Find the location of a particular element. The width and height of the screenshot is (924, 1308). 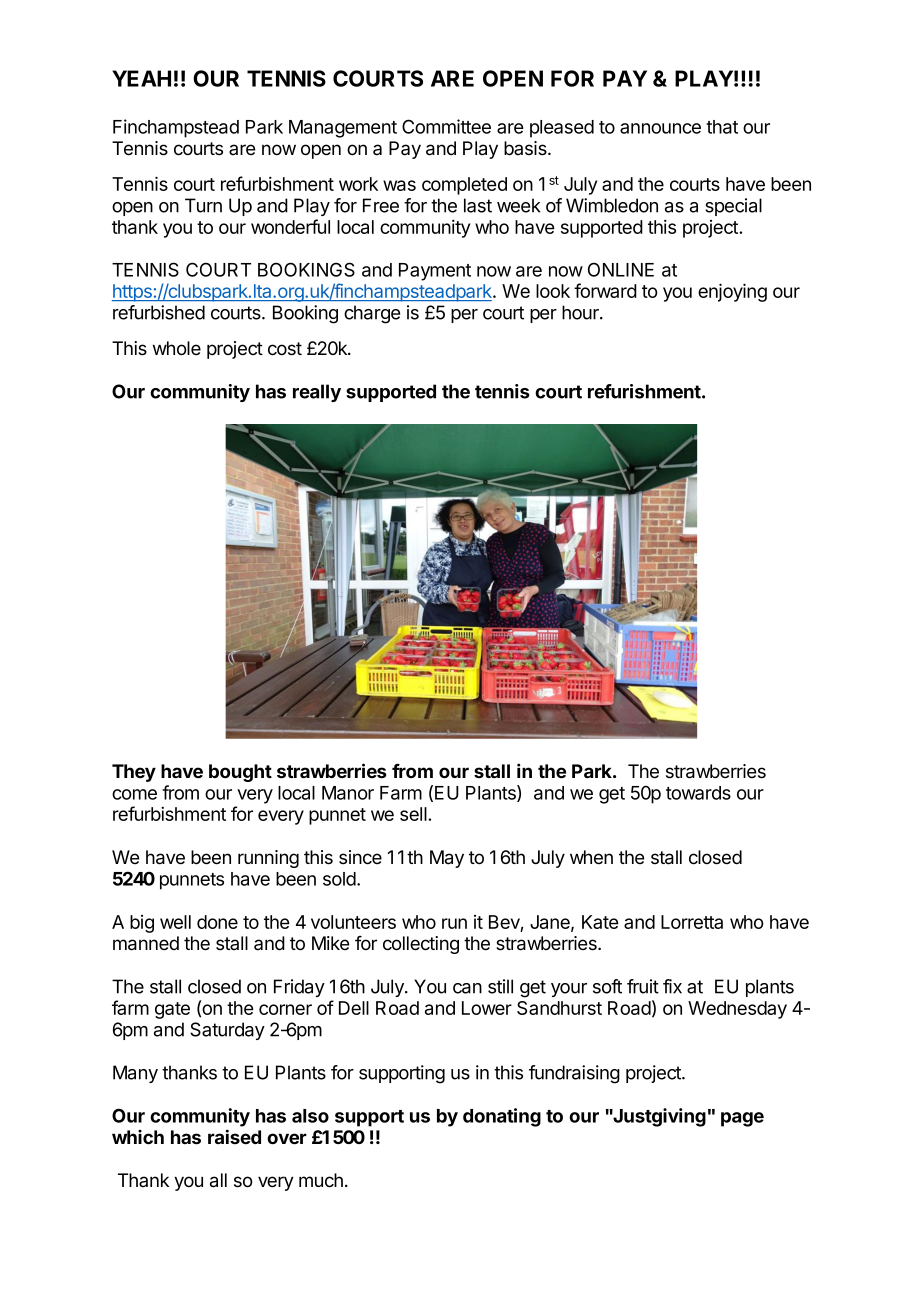

YEAH is located at coordinates (141, 78).
